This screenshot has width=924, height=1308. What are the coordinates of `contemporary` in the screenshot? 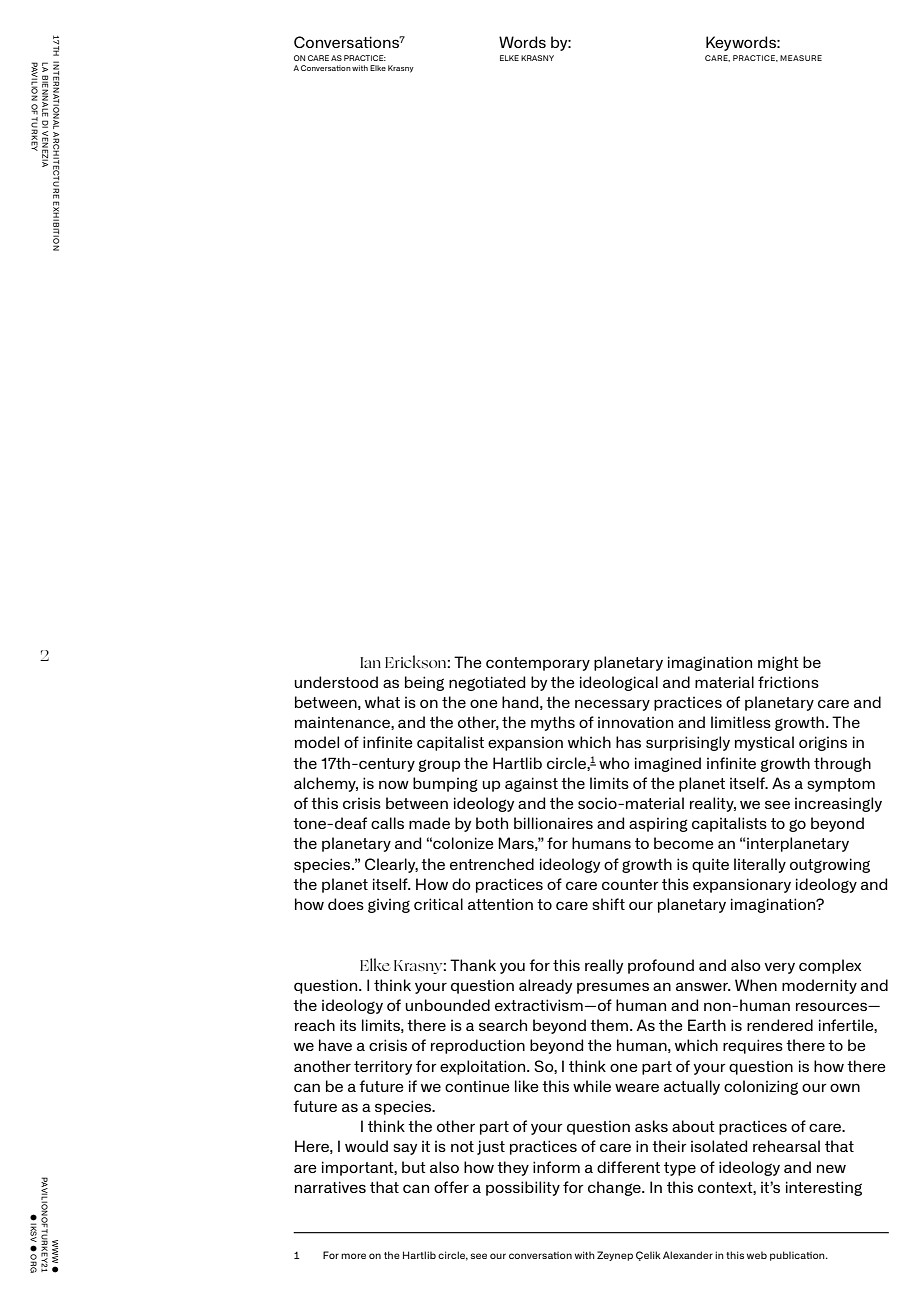 It's located at (538, 664).
